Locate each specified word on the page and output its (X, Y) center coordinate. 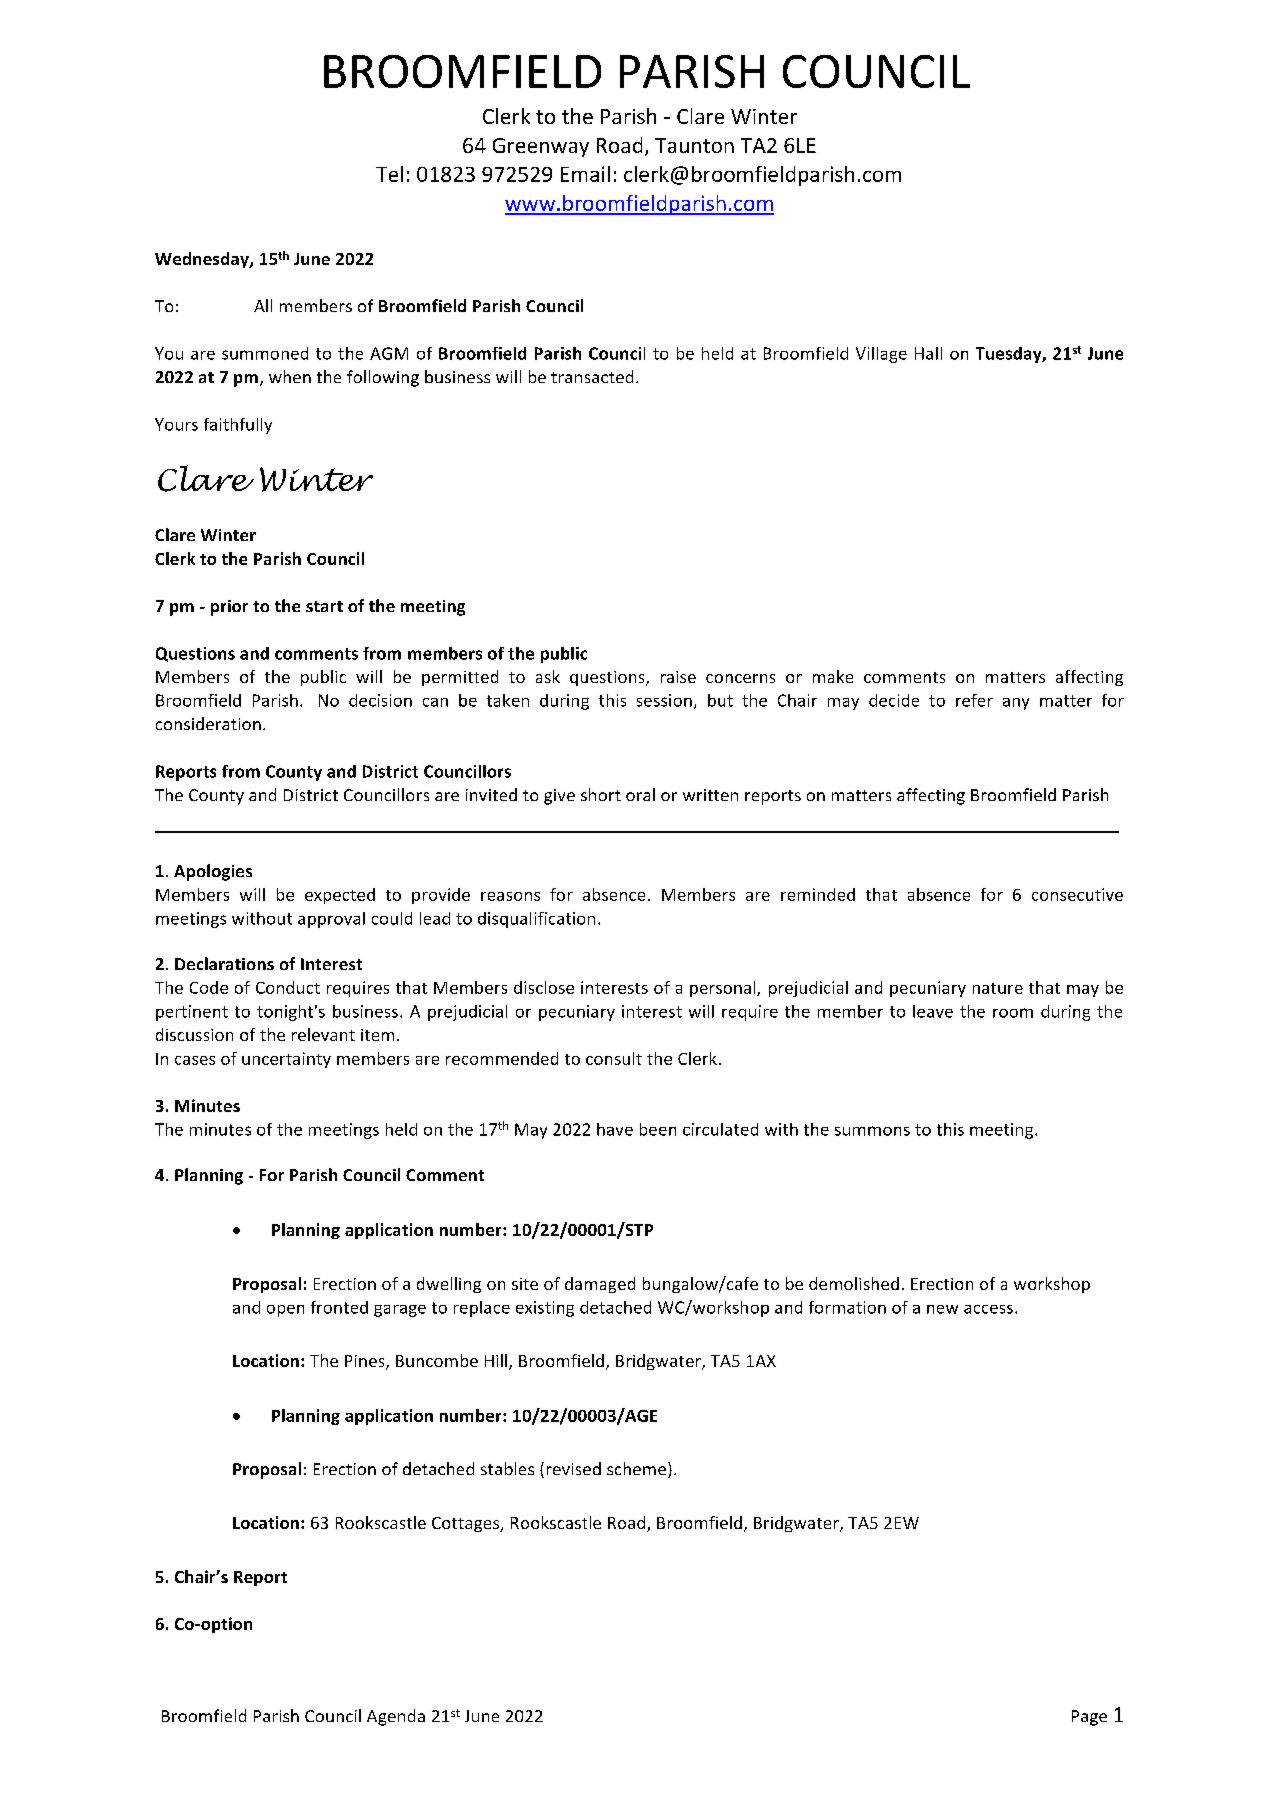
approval (331, 920)
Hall (928, 353)
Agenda (396, 1717)
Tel (389, 174)
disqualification (536, 920)
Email (585, 174)
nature (998, 988)
